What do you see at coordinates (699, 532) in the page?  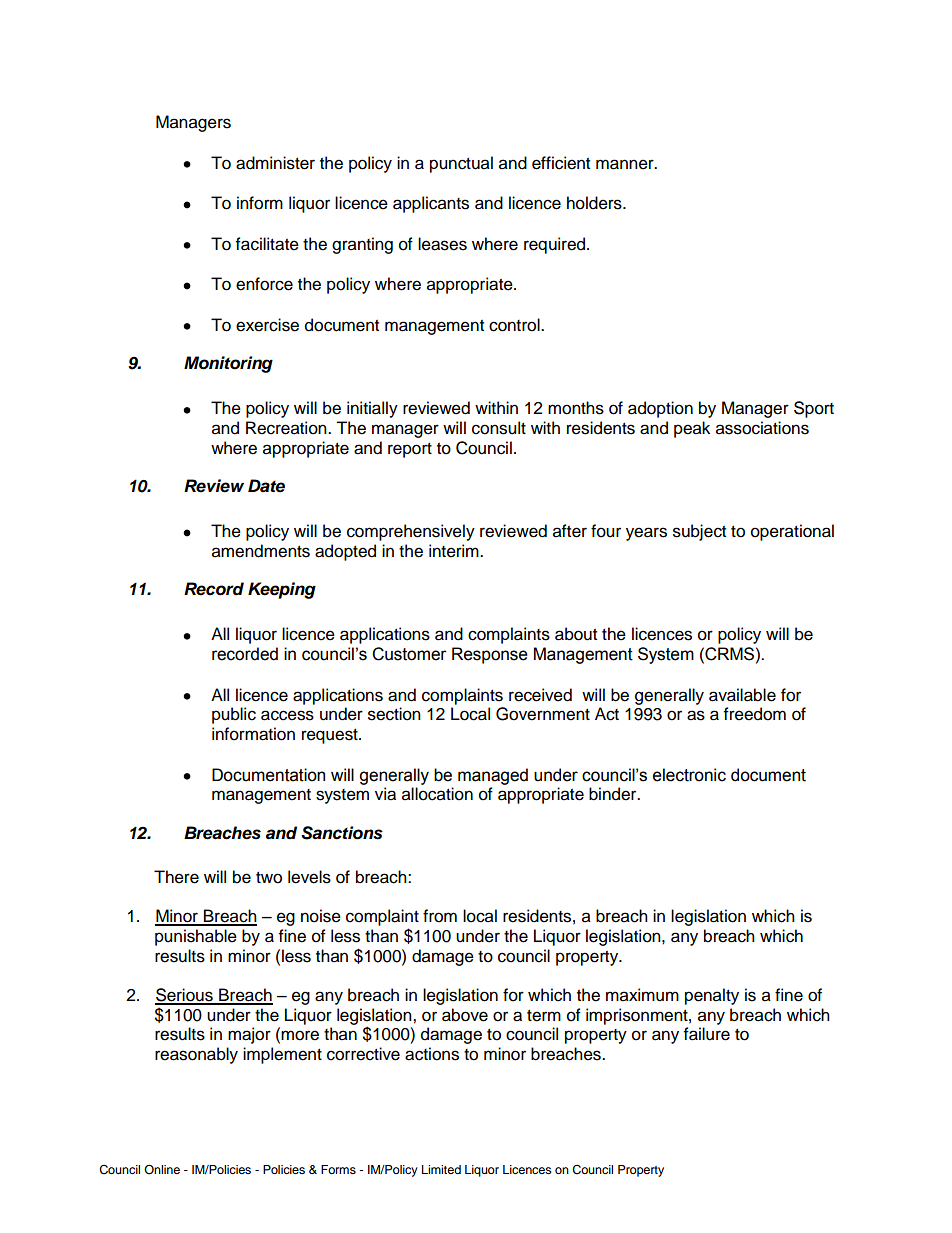 I see `subject` at bounding box center [699, 532].
